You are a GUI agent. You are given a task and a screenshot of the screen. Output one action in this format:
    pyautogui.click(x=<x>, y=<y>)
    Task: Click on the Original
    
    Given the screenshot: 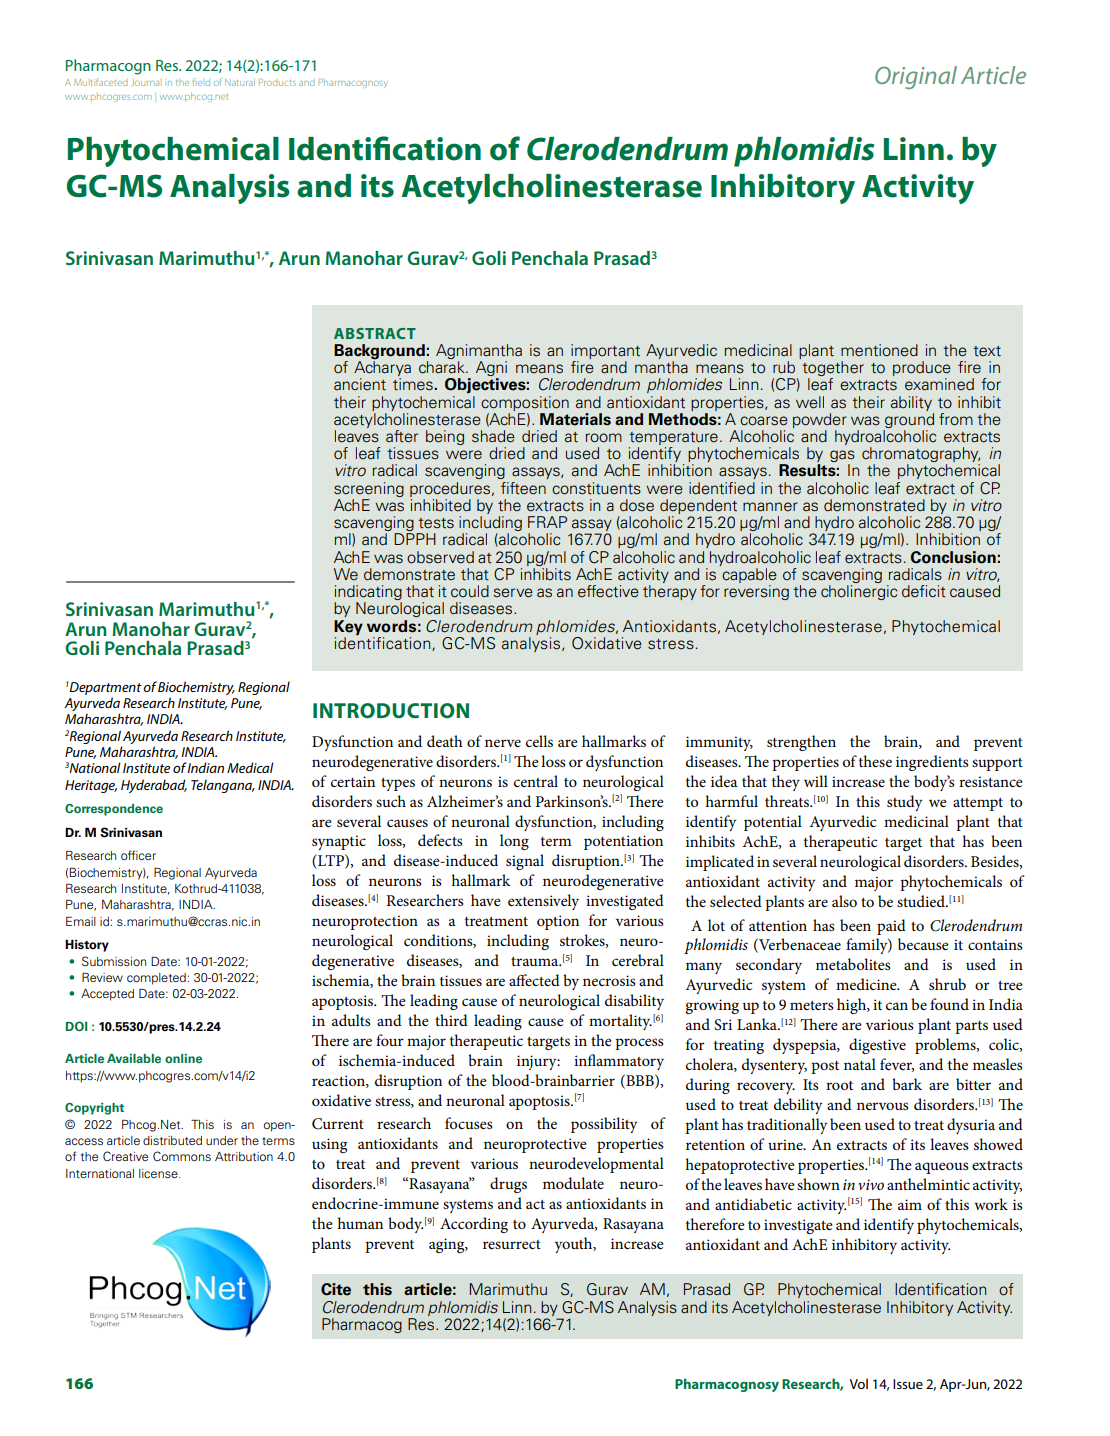 What is the action you would take?
    pyautogui.click(x=916, y=77)
